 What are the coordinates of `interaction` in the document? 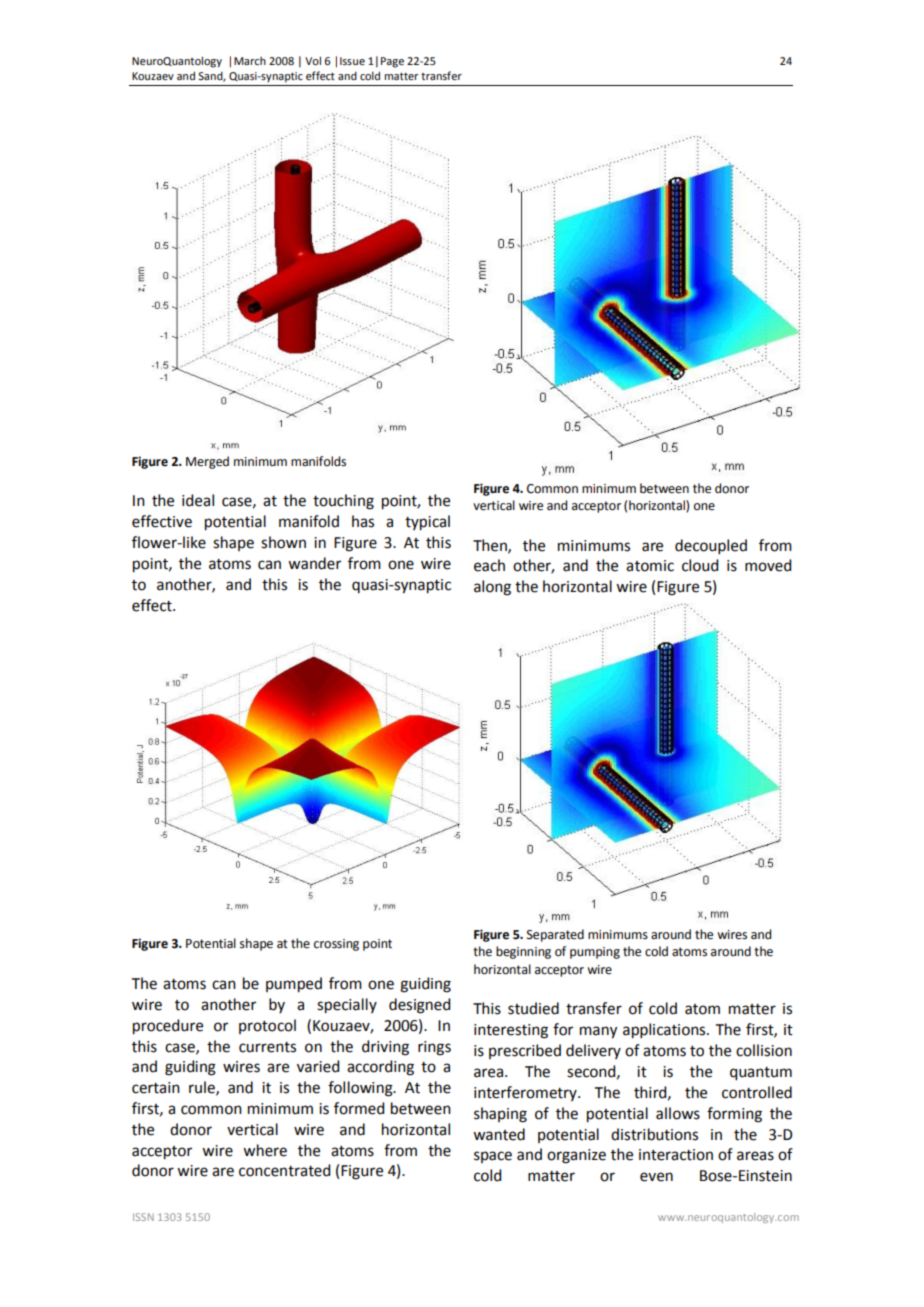 It's located at (676, 1155).
